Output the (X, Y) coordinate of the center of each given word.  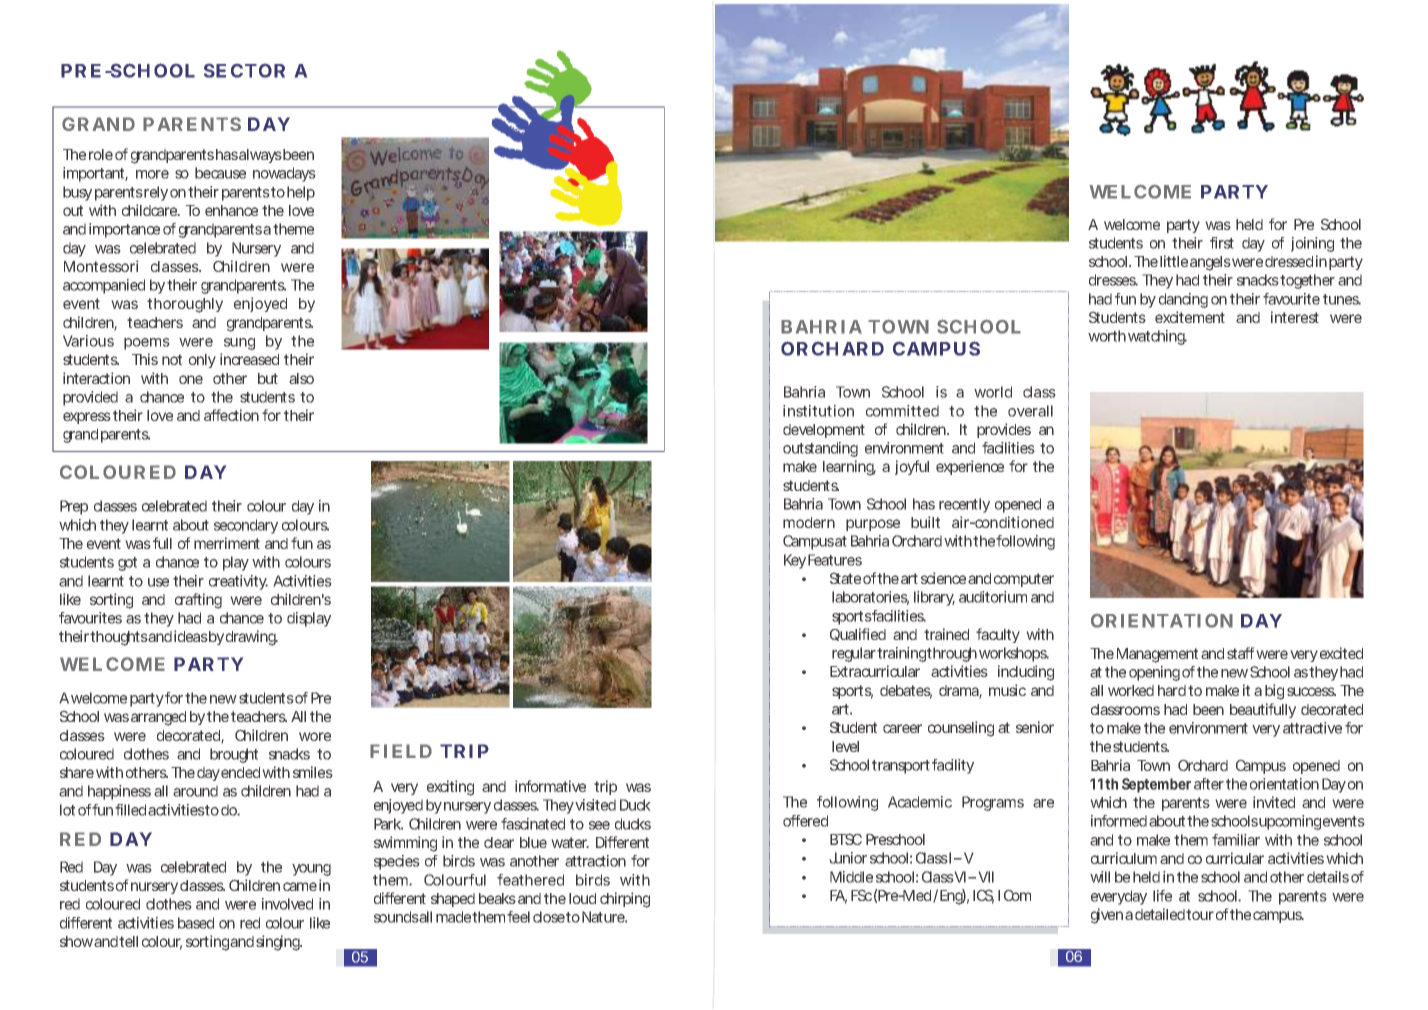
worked (1131, 690)
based (196, 923)
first (1222, 243)
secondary (246, 526)
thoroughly (185, 305)
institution (818, 411)
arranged (158, 718)
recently (964, 505)
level (845, 746)
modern (809, 522)
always (260, 156)
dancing (1183, 300)
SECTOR (244, 71)
